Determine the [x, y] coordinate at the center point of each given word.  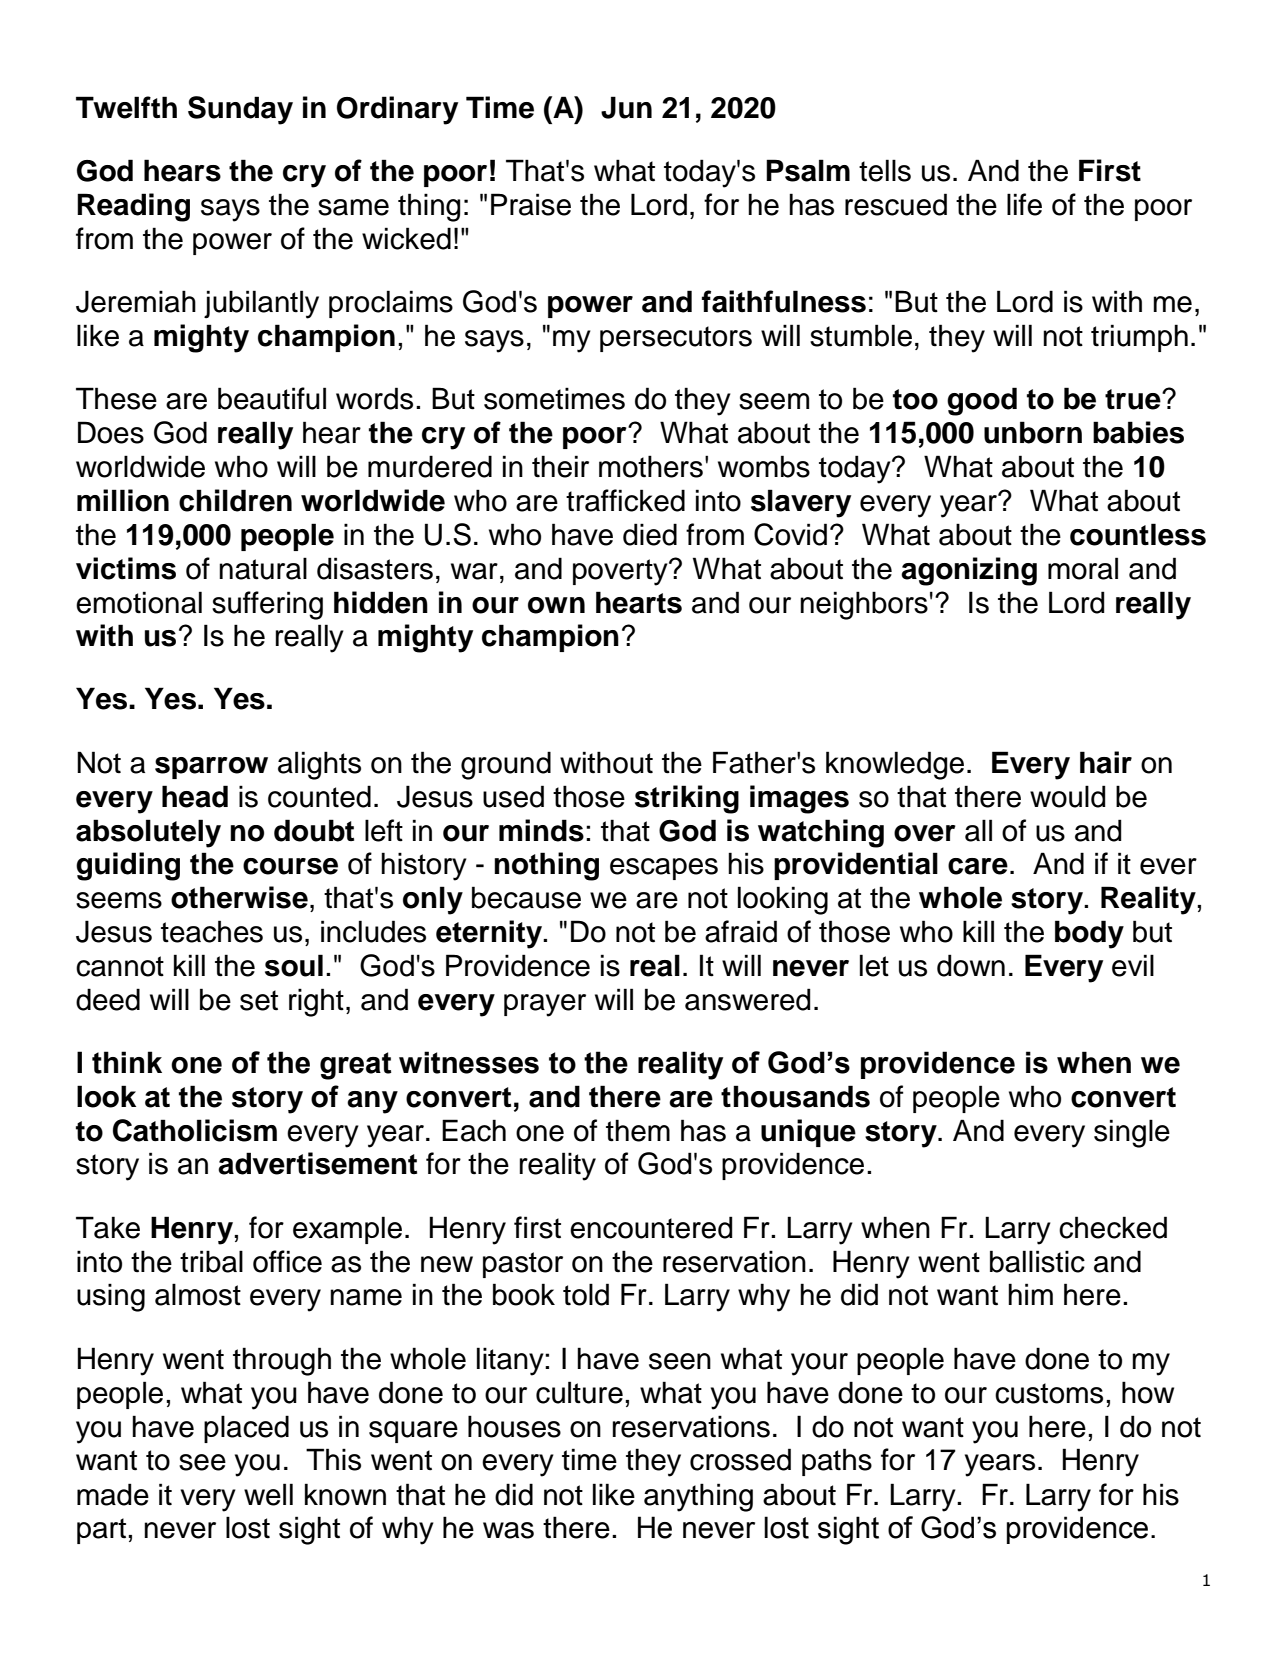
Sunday [240, 110]
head [195, 796]
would [1067, 796]
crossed [740, 1459]
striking [687, 799]
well [268, 1494]
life [1024, 204]
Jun [626, 107]
